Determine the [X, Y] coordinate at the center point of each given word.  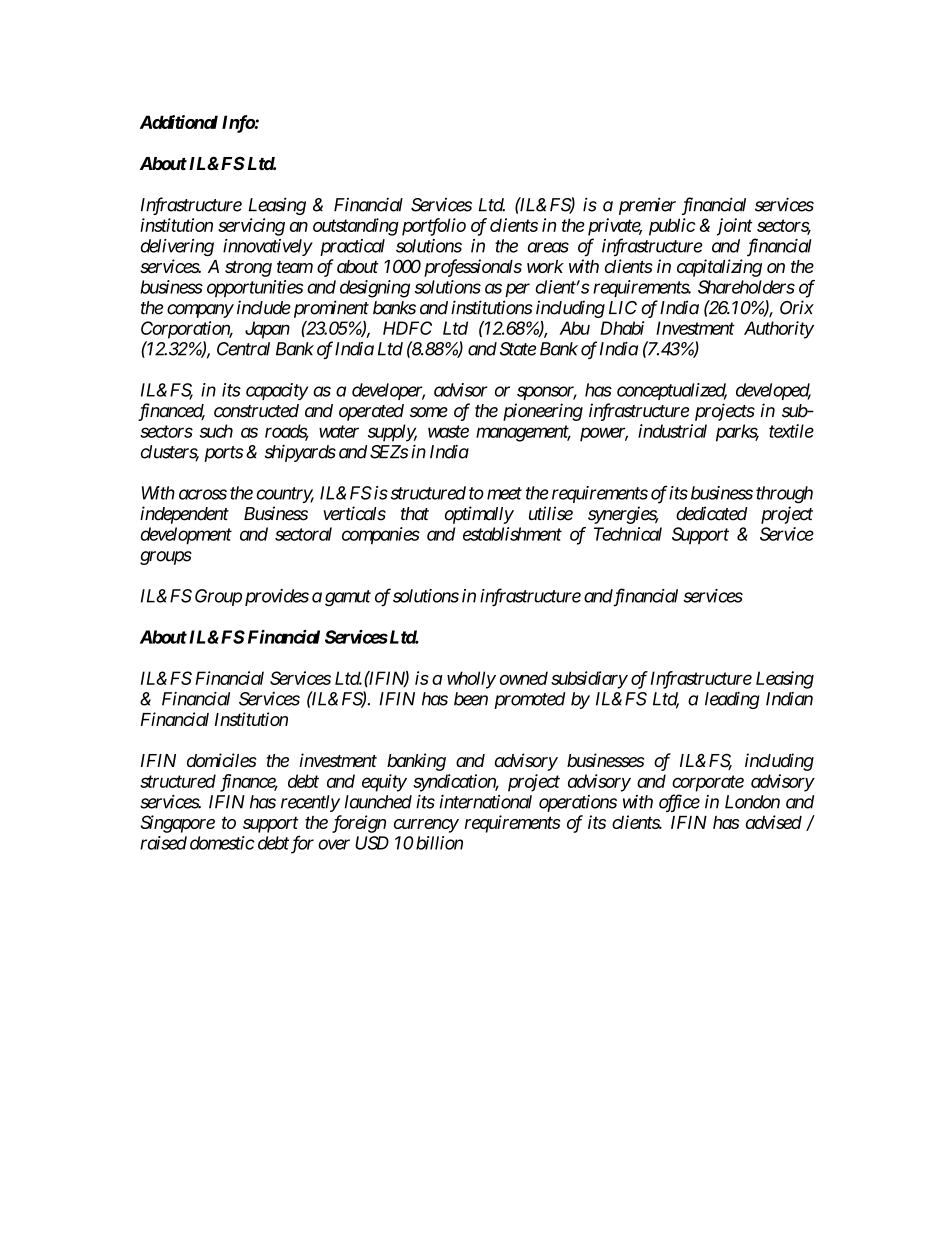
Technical [628, 534]
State [518, 349]
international [485, 802]
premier [647, 206]
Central [243, 349]
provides [277, 597]
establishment [512, 534]
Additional [179, 122]
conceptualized [672, 391]
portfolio [434, 227]
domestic [222, 843]
